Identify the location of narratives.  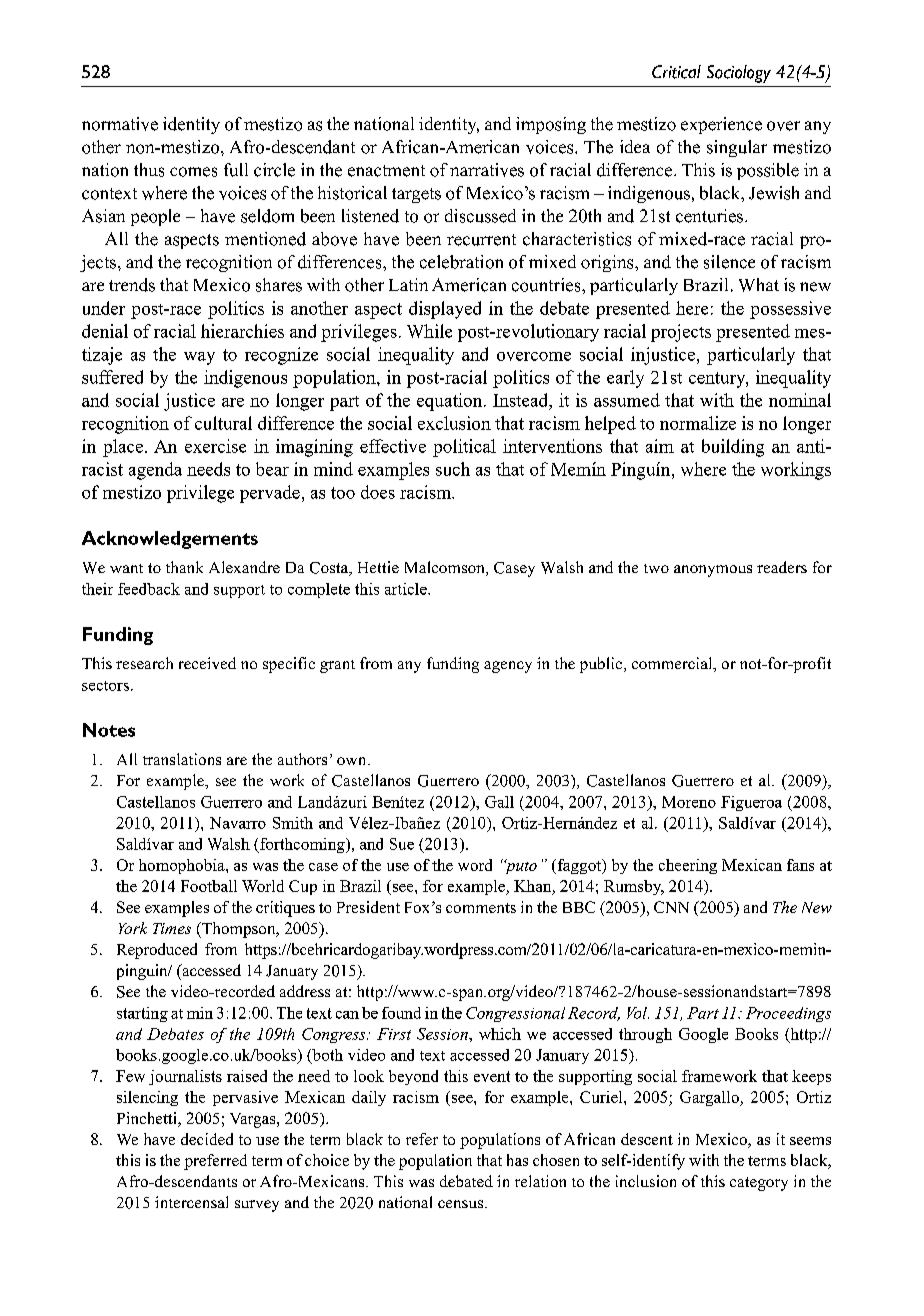
(487, 170).
